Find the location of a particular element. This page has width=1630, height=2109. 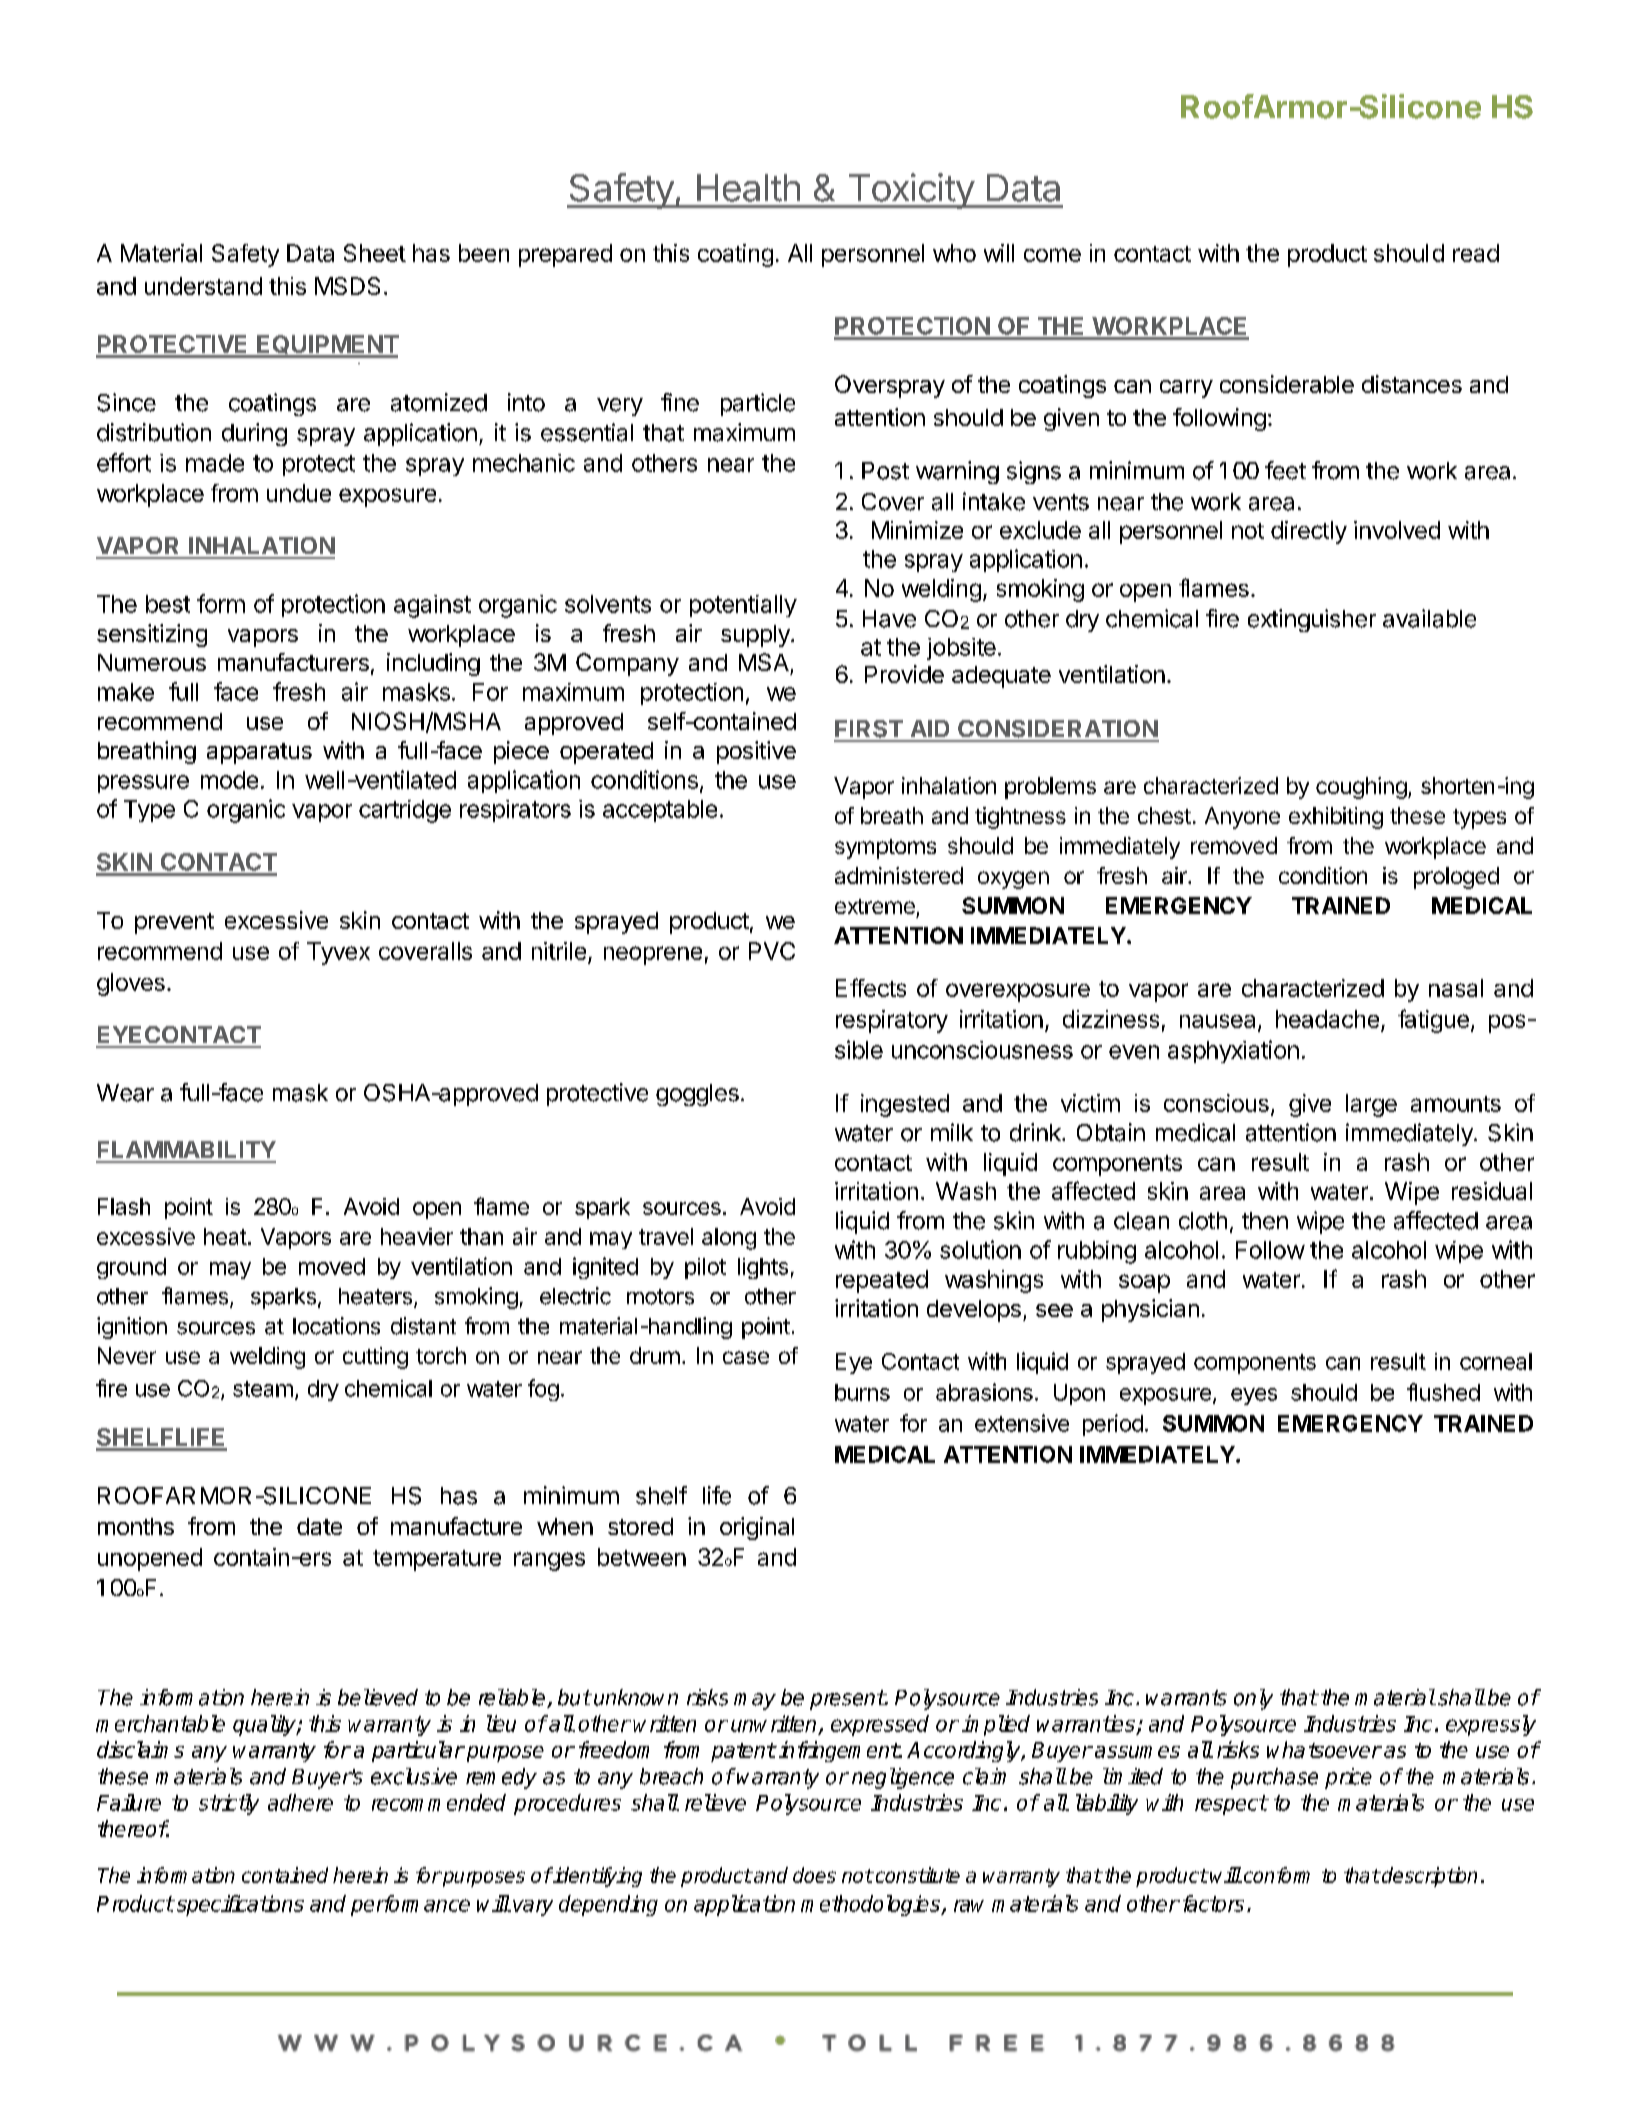

description is located at coordinates (1428, 1877).
